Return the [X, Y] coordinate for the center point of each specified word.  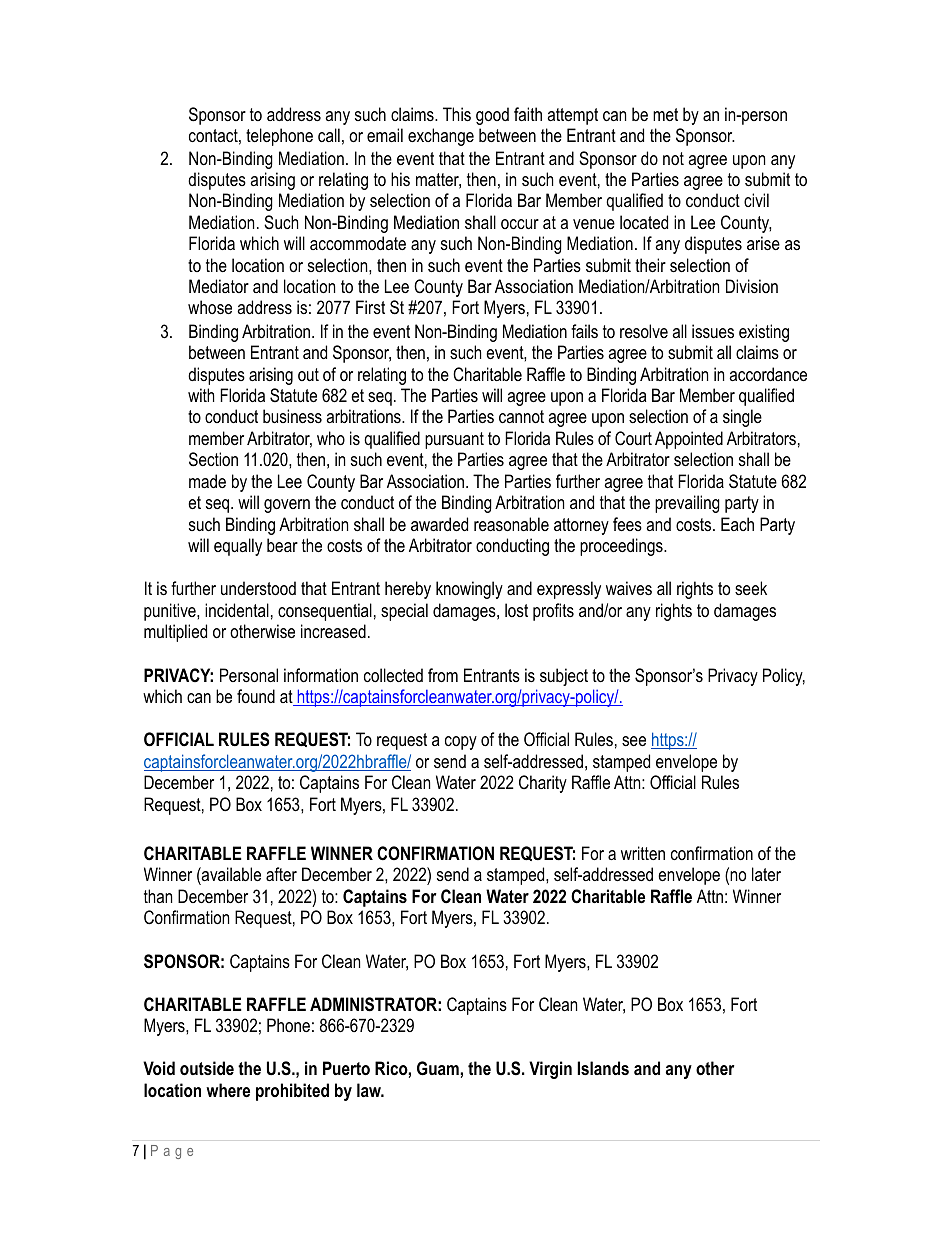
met [665, 114]
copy [461, 743]
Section [213, 459]
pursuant [454, 440]
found [256, 696]
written [643, 853]
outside [207, 1068]
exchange [441, 137]
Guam [439, 1068]
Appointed [689, 440]
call [329, 135]
